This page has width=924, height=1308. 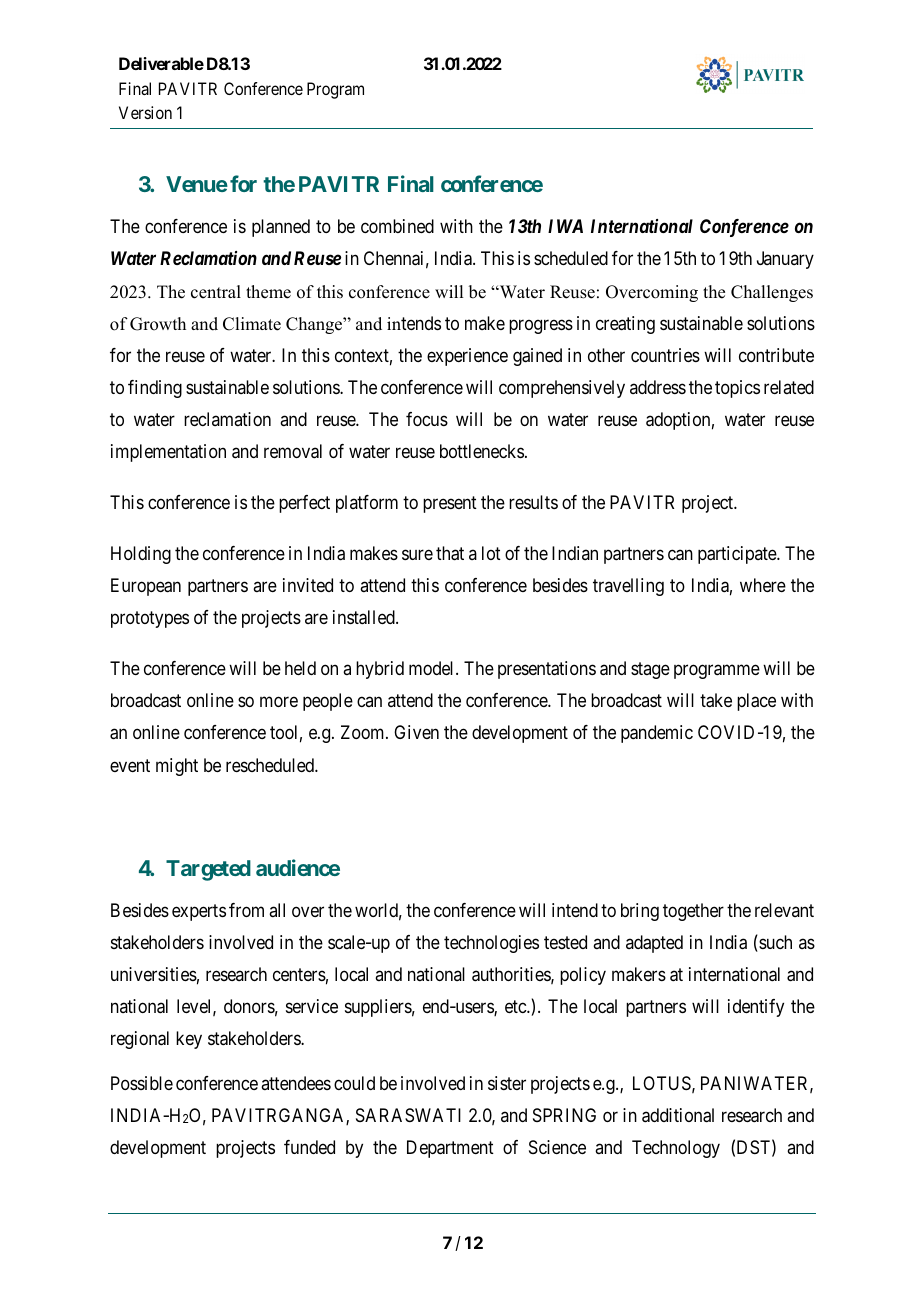 I want to click on additional, so click(x=678, y=1115).
